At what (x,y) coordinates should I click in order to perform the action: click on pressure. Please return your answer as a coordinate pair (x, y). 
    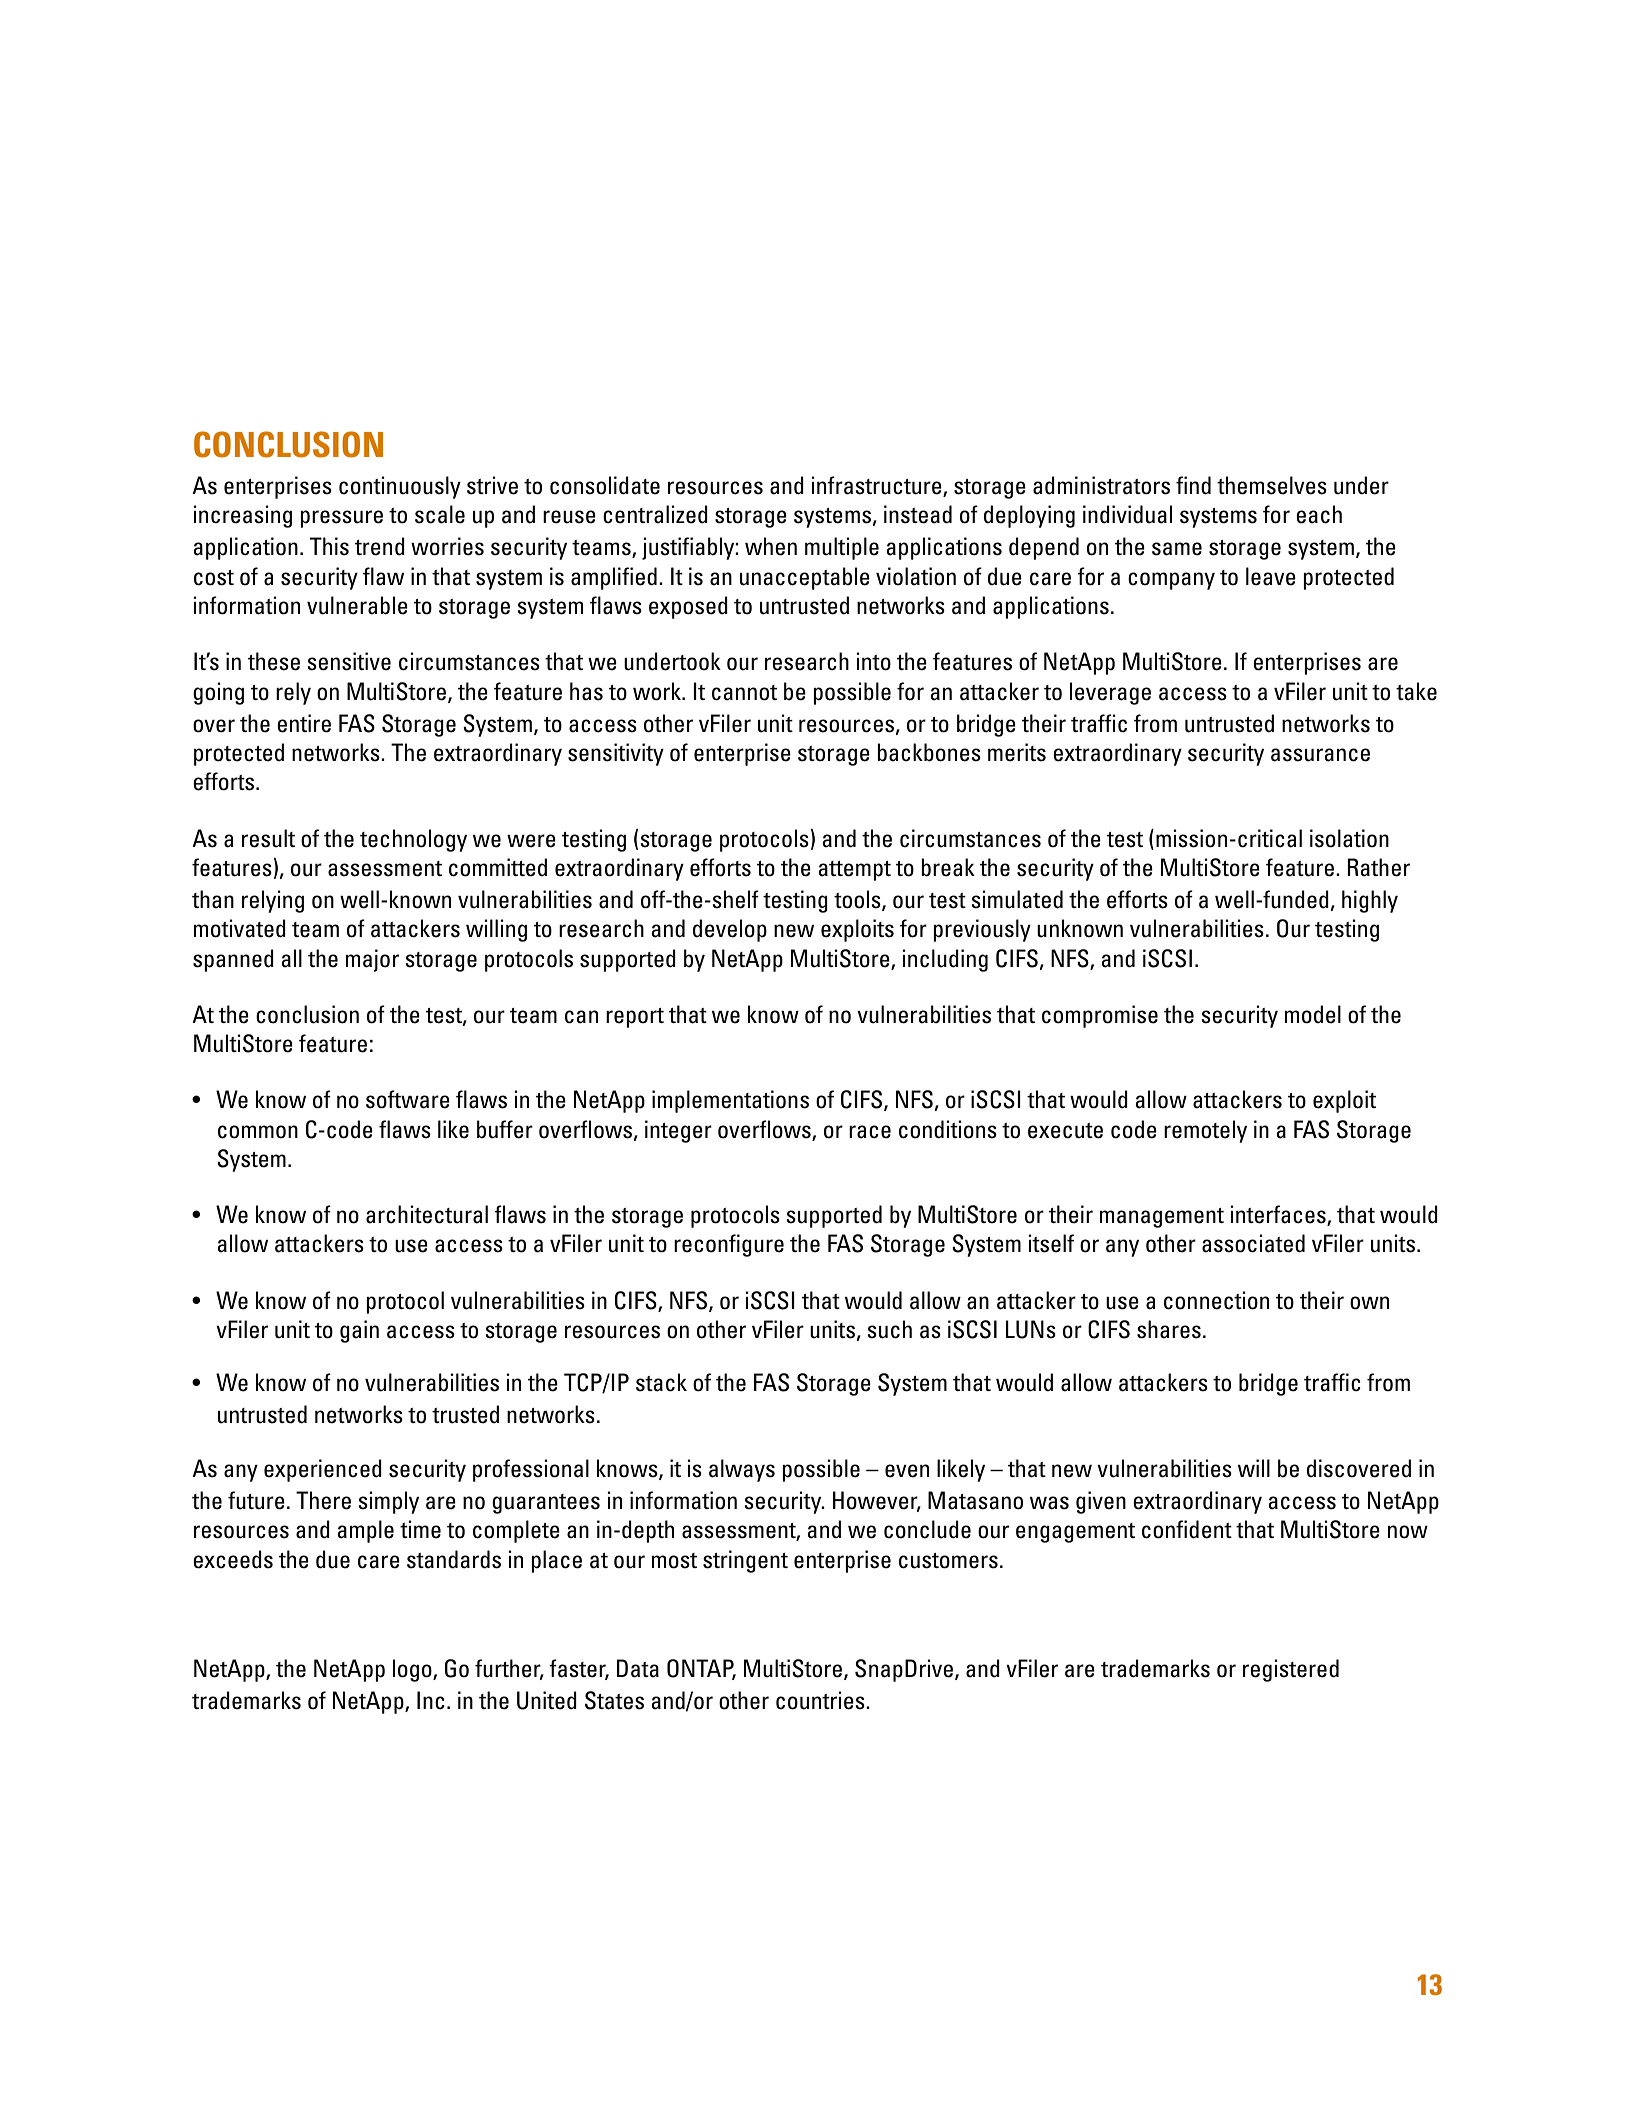
    Looking at the image, I should click on (341, 519).
